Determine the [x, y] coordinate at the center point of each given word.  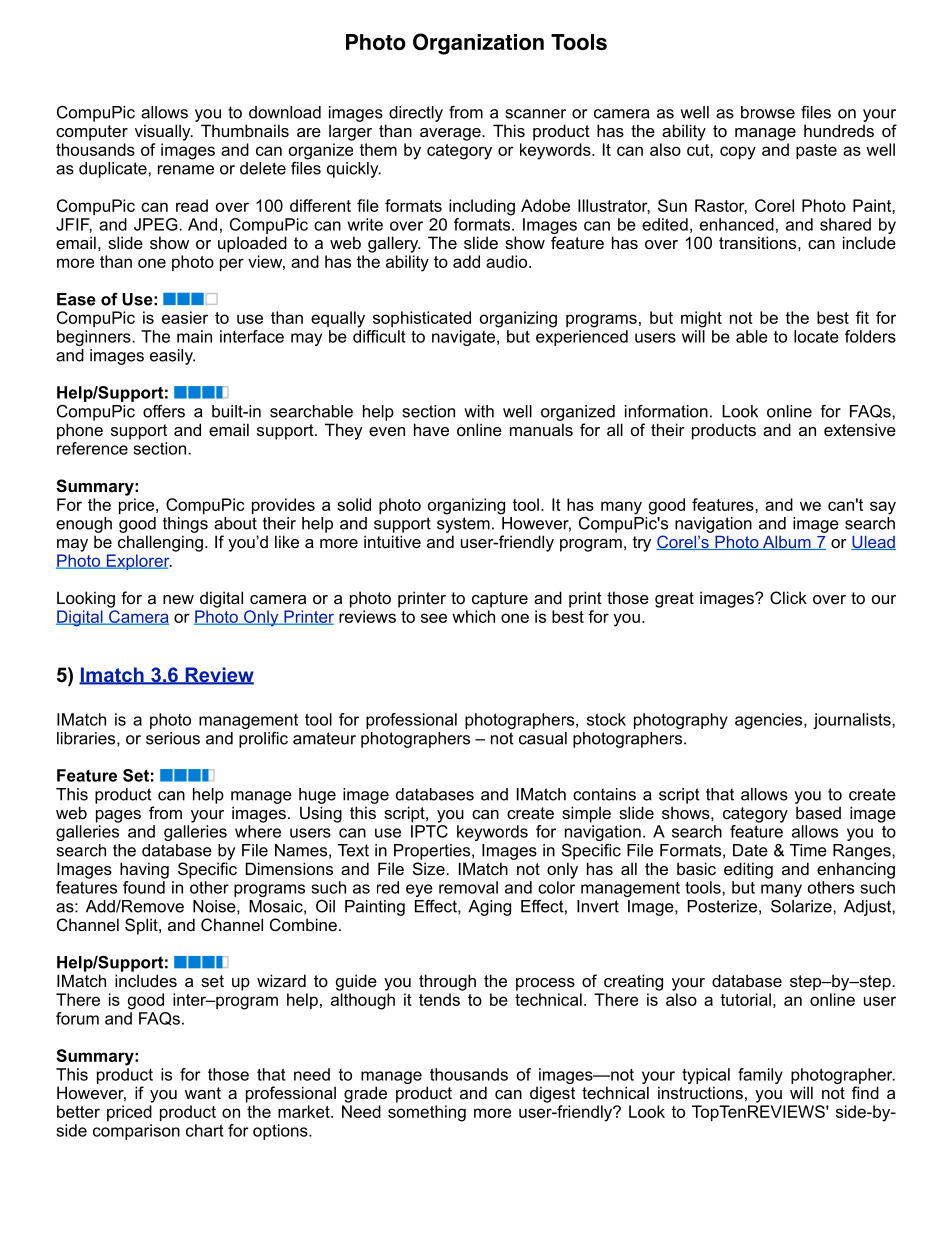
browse [768, 112]
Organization [478, 44]
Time [808, 850]
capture [500, 600]
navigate [465, 338]
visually [164, 132]
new [178, 599]
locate [816, 336]
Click [788, 597]
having [144, 870]
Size [430, 868]
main [194, 336]
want [203, 1093]
